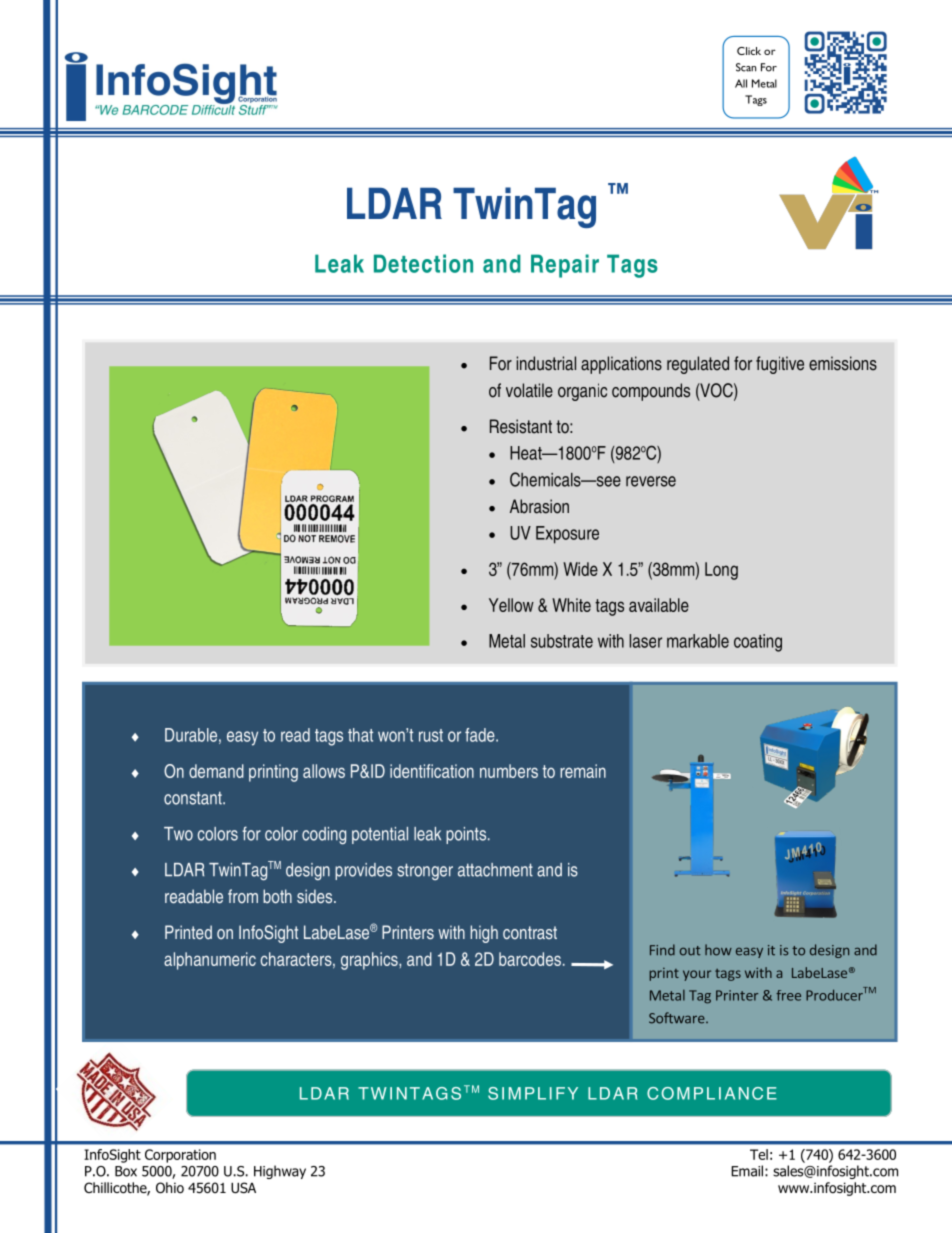 This page has width=952, height=1233. Describe the element at coordinates (243, 1188) in the page. I see `USA` at that location.
